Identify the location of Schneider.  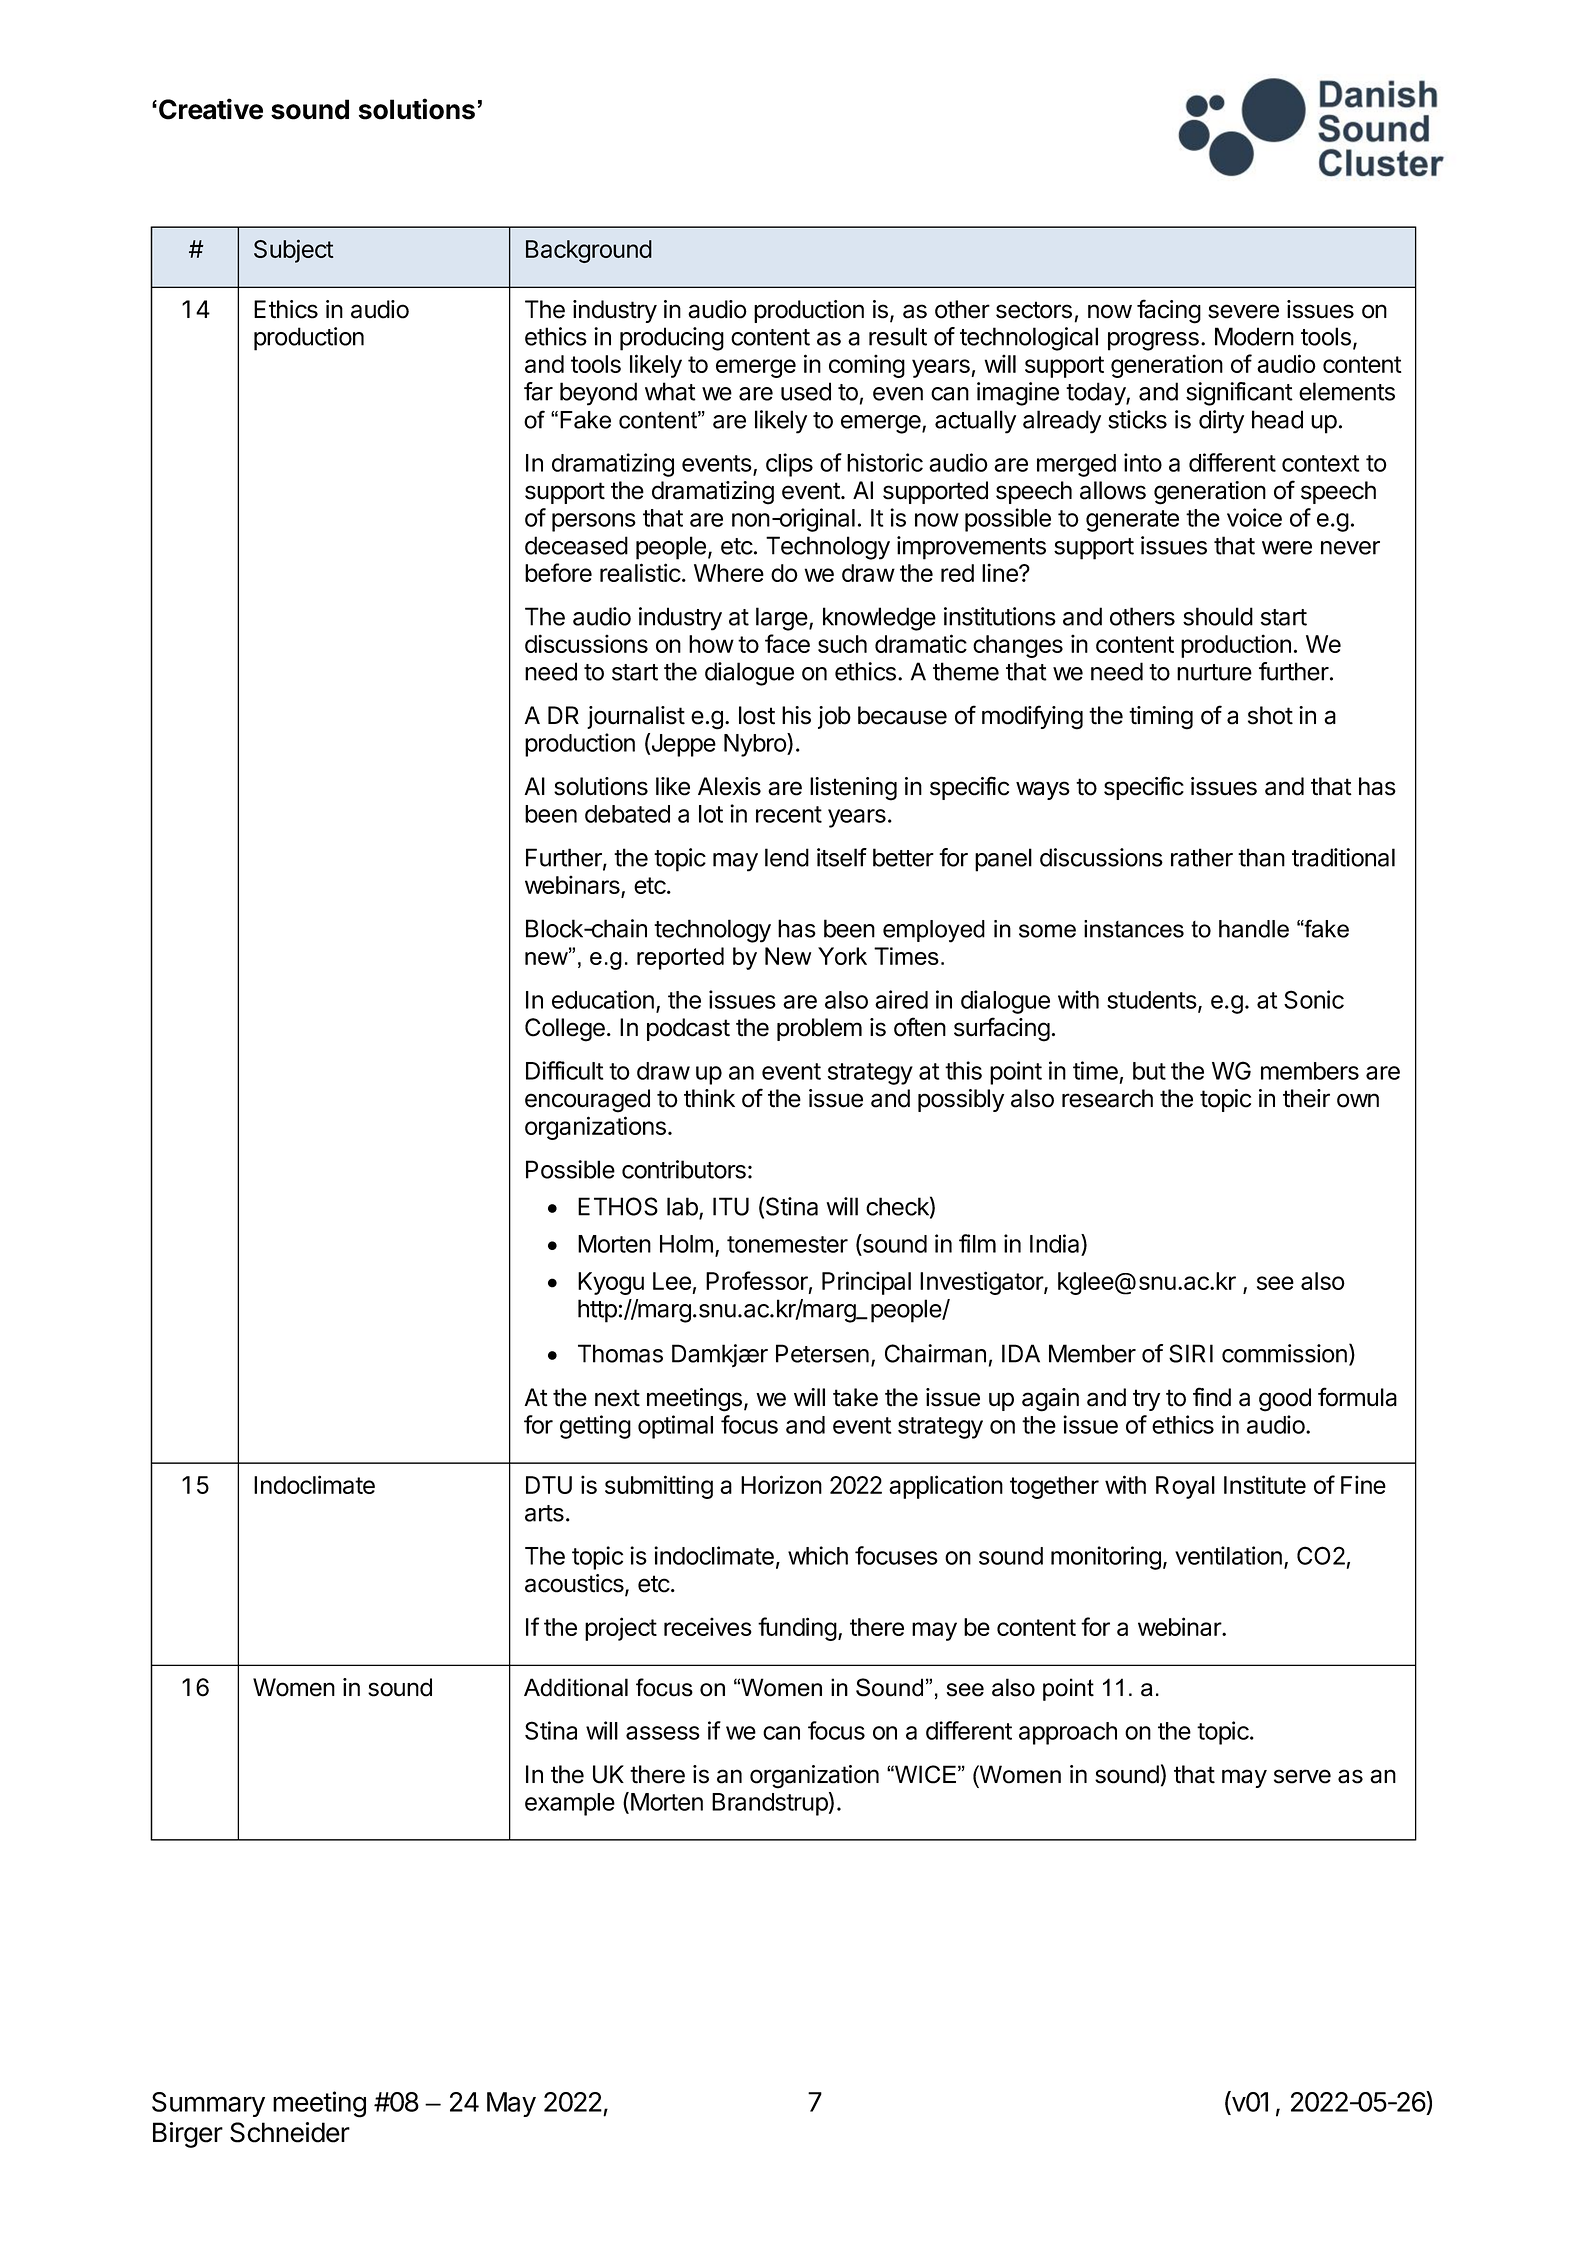
(290, 2132).
